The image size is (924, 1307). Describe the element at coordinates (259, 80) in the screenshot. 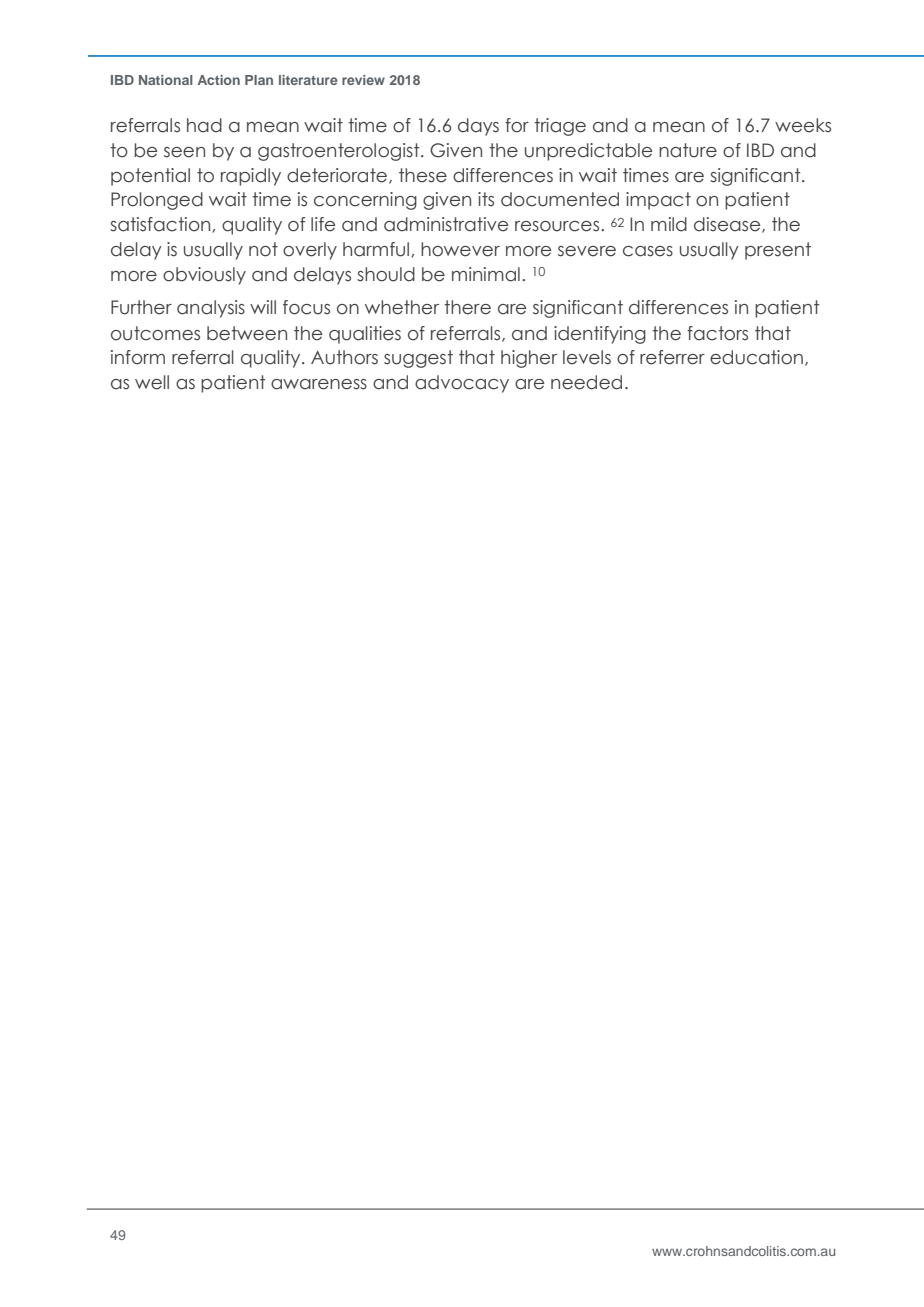

I see `Plan` at that location.
